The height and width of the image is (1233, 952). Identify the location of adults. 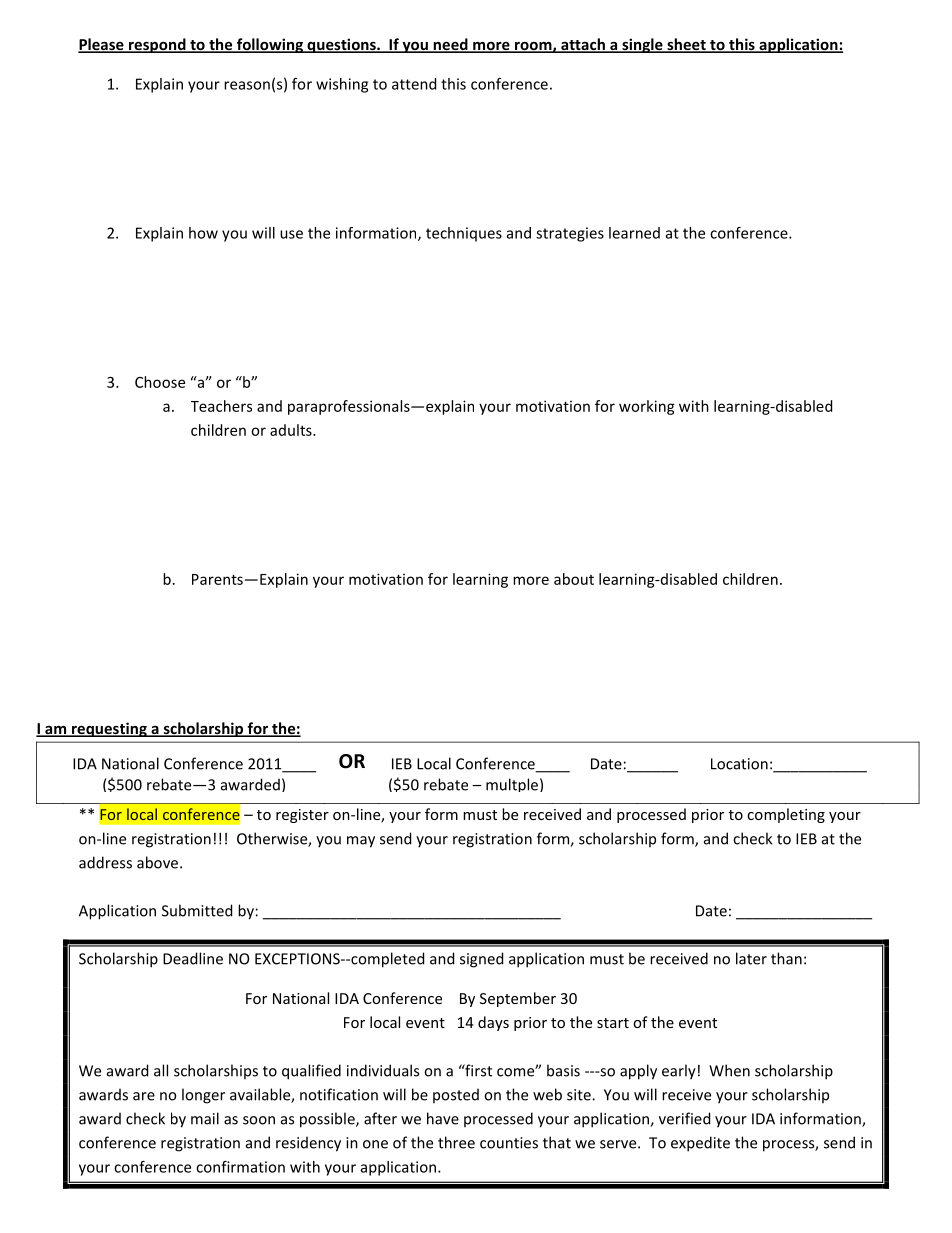
(292, 430).
